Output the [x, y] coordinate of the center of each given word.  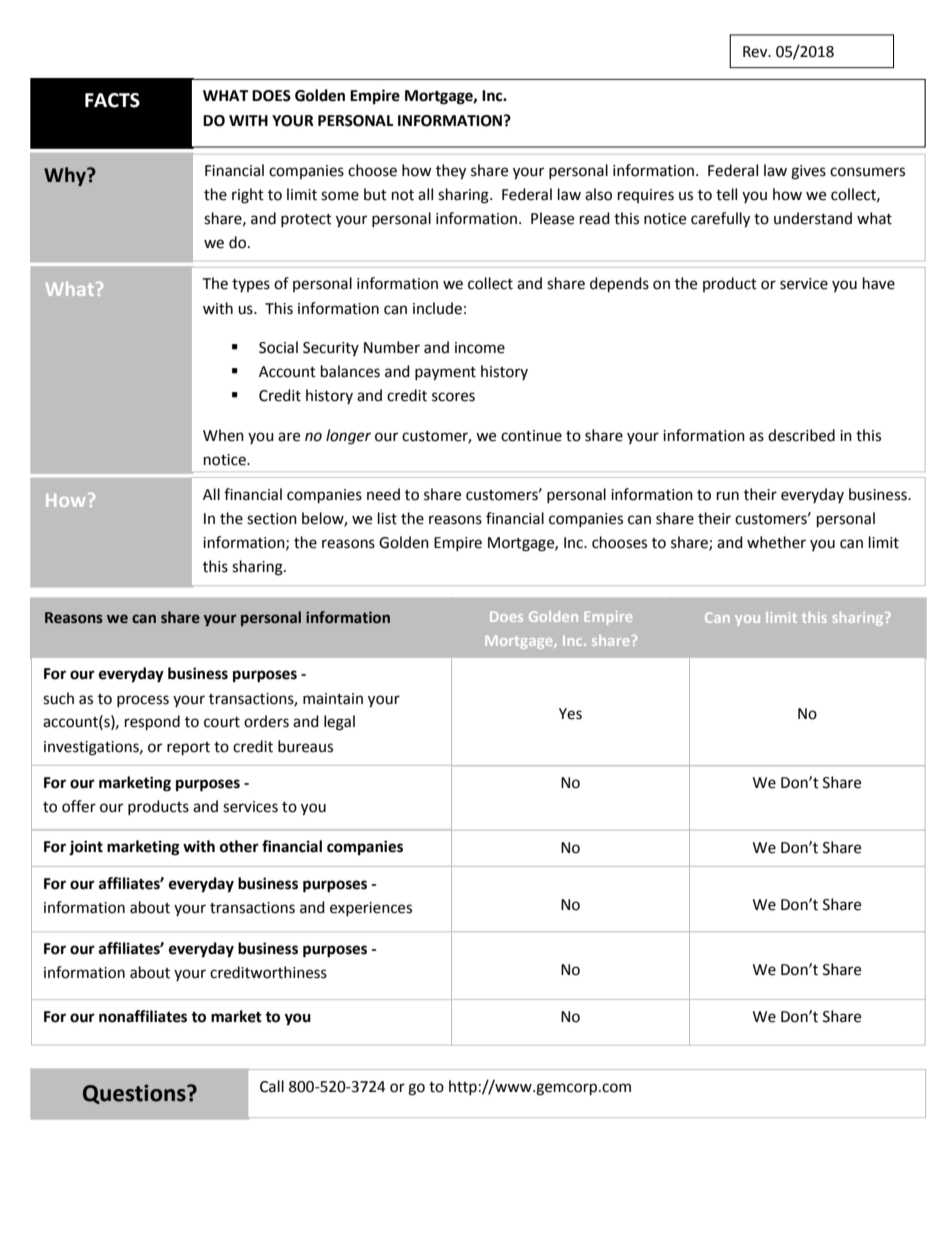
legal [339, 723]
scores [453, 397]
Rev [756, 52]
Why [66, 176]
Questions [135, 1094]
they [451, 172]
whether [776, 542]
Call [272, 1086]
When [223, 435]
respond [152, 723]
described [801, 435]
